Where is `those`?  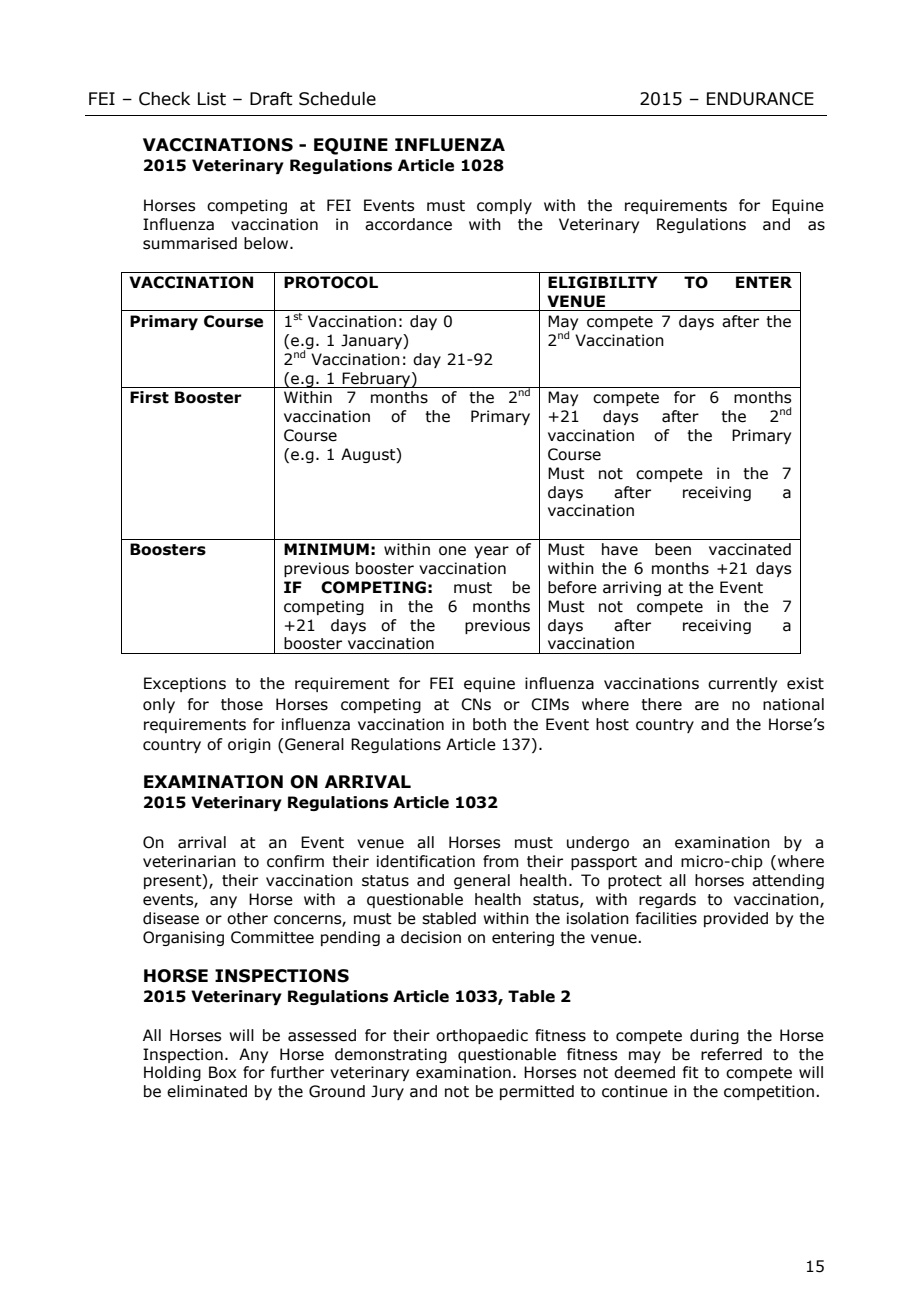
those is located at coordinates (242, 704).
